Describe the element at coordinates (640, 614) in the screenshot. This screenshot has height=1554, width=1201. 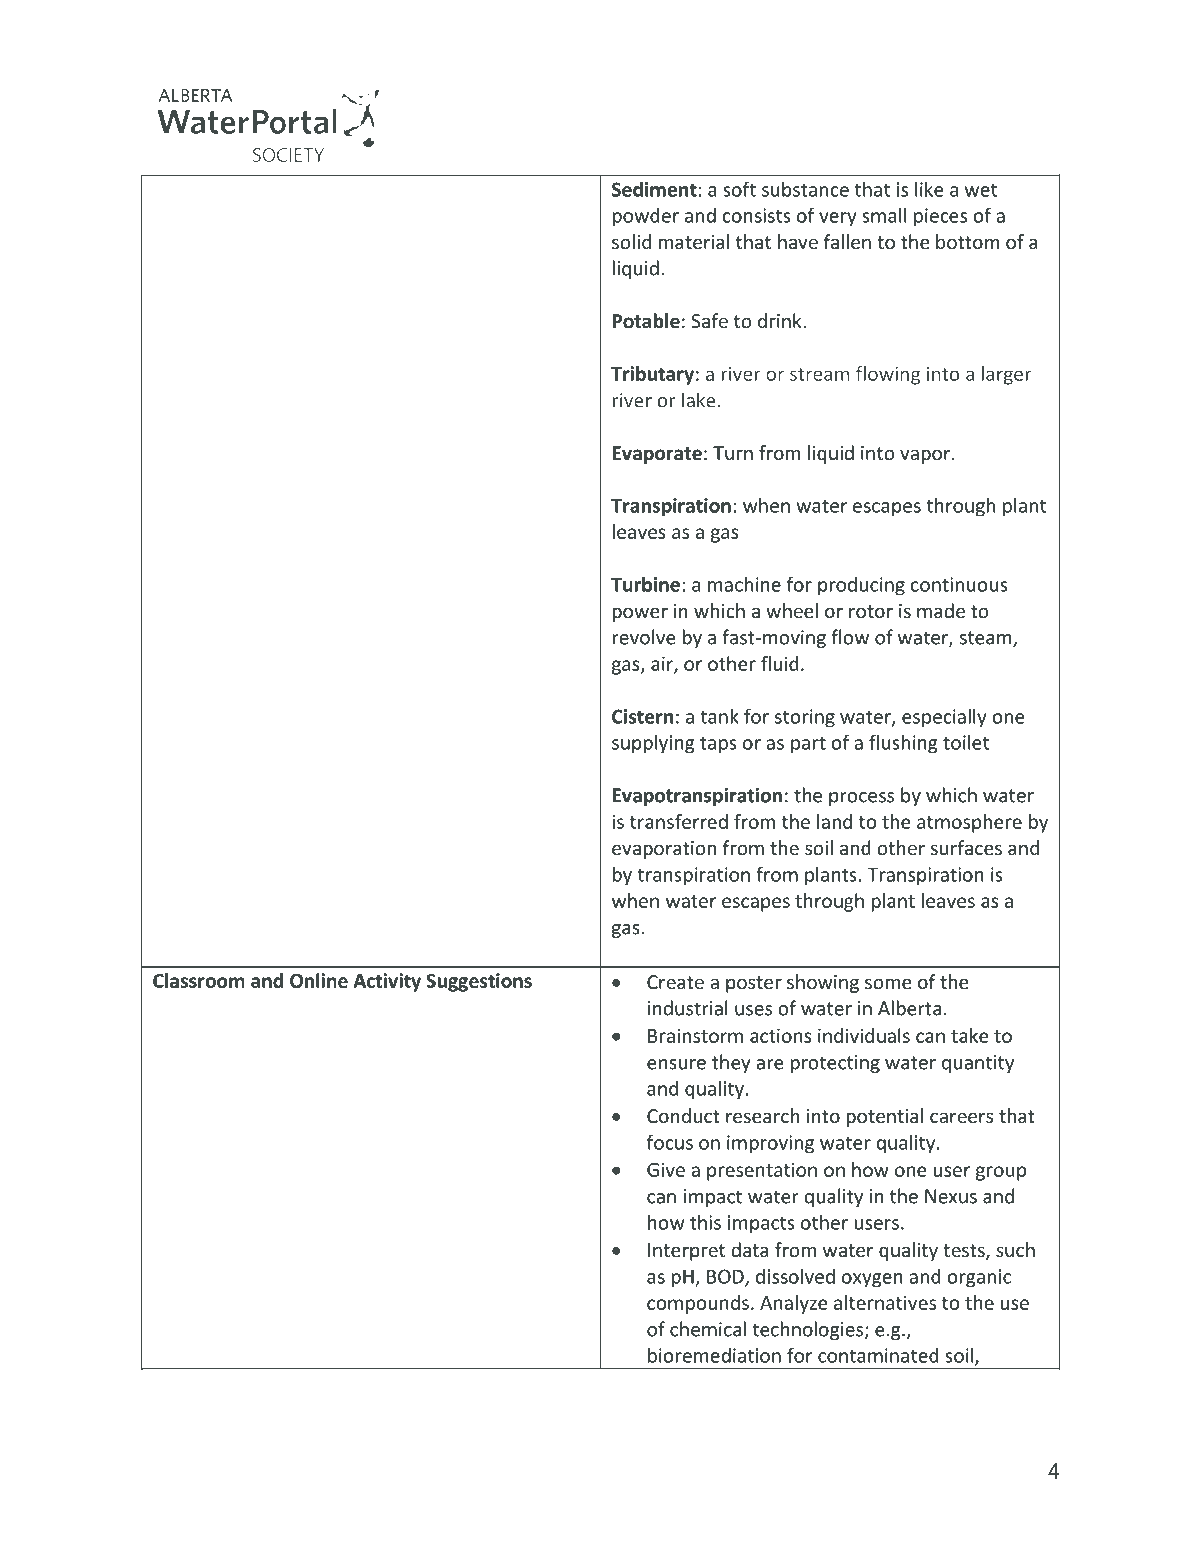
I see `power` at that location.
